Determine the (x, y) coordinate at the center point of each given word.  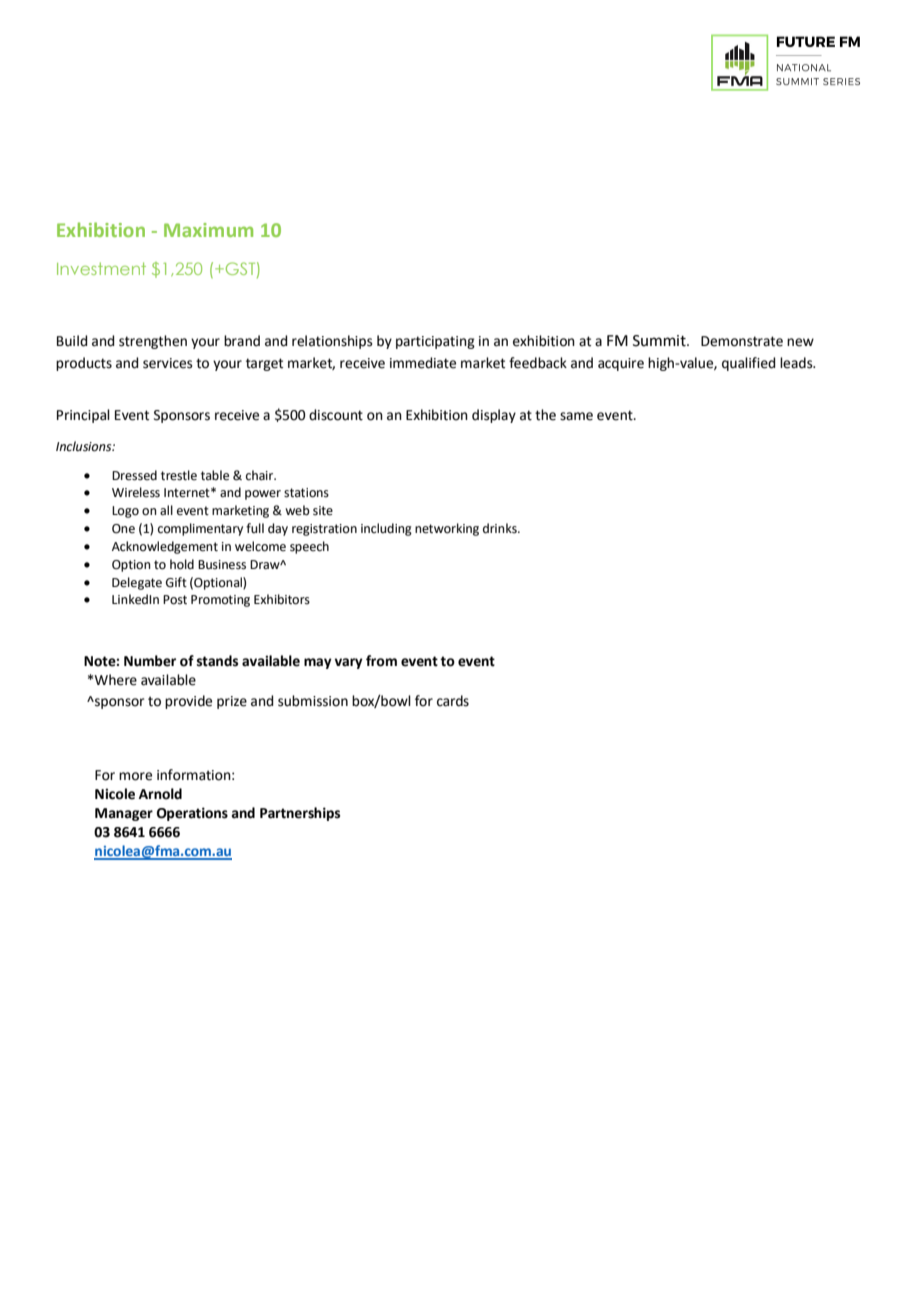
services (168, 363)
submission (313, 701)
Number (150, 661)
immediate (423, 363)
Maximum (208, 230)
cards (453, 701)
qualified (748, 364)
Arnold (160, 794)
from (381, 661)
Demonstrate (742, 341)
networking (447, 529)
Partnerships (300, 814)
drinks (501, 528)
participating (435, 342)
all (166, 510)
